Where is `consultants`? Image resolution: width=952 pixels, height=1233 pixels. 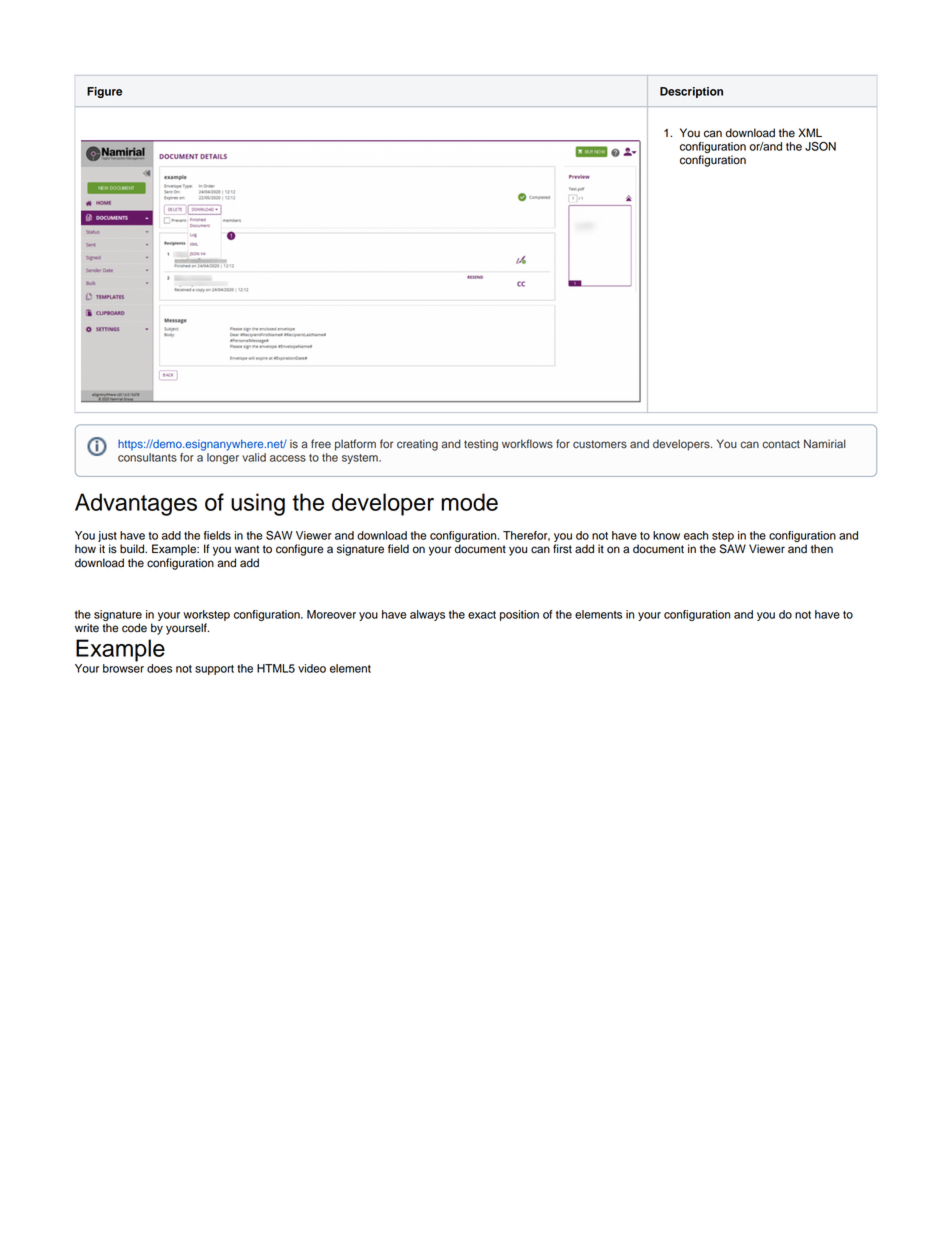 consultants is located at coordinates (147, 457).
